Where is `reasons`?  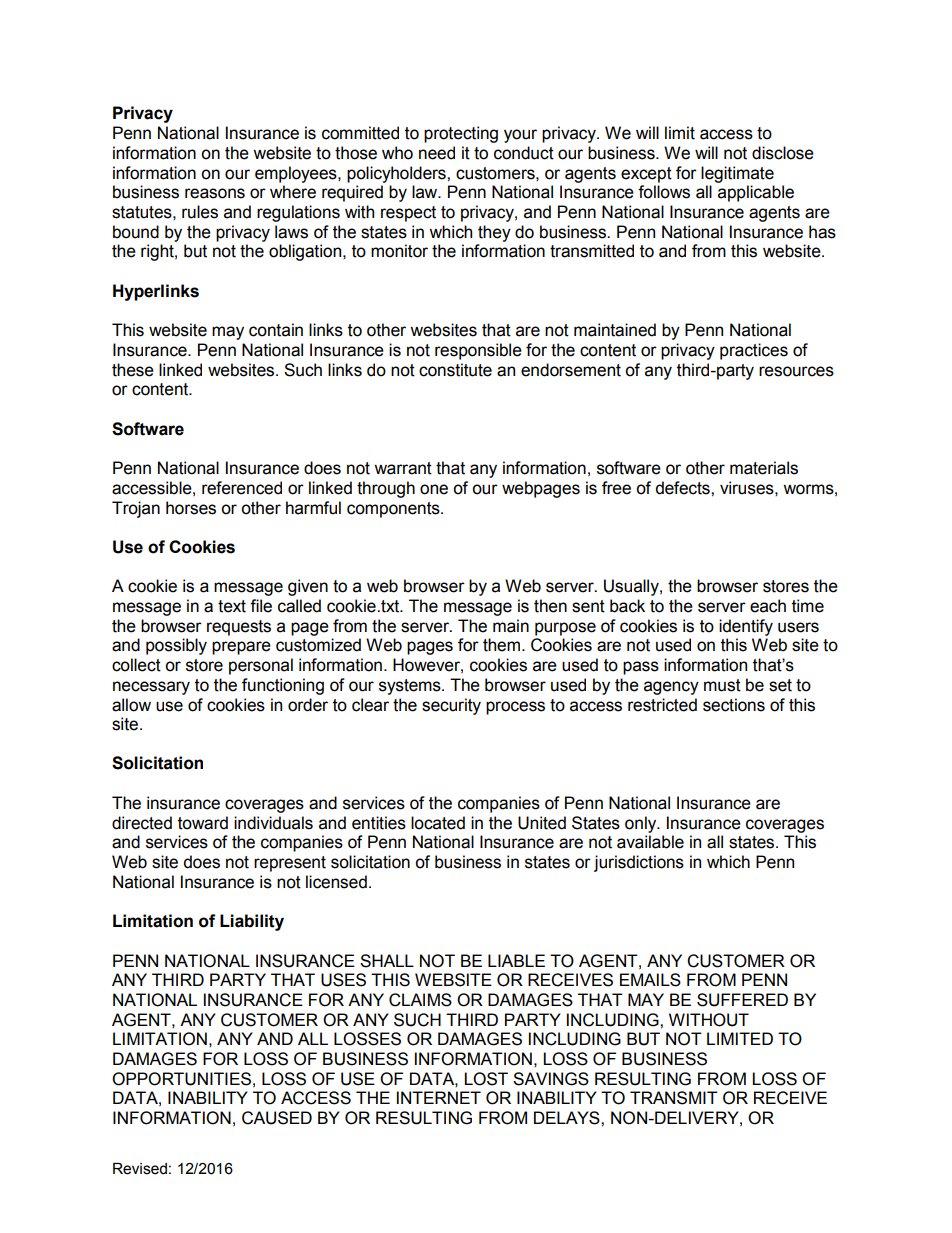 reasons is located at coordinates (215, 193).
